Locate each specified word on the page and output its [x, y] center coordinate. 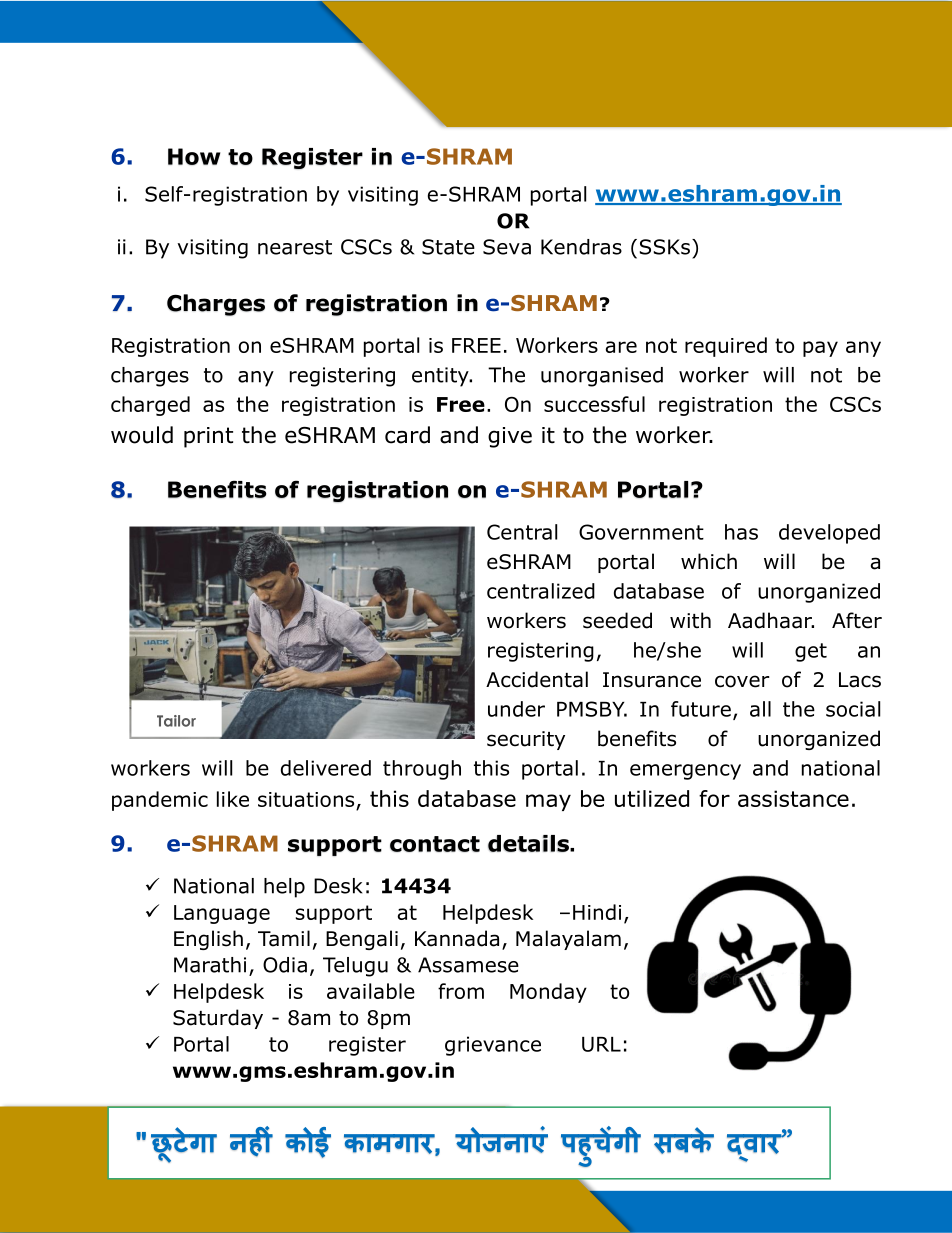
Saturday [218, 1019]
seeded [617, 620]
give [510, 437]
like [233, 799]
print [208, 437]
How [194, 156]
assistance [793, 798]
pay [820, 349]
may [548, 802]
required [726, 347]
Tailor [176, 721]
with [690, 620]
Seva [507, 247]
